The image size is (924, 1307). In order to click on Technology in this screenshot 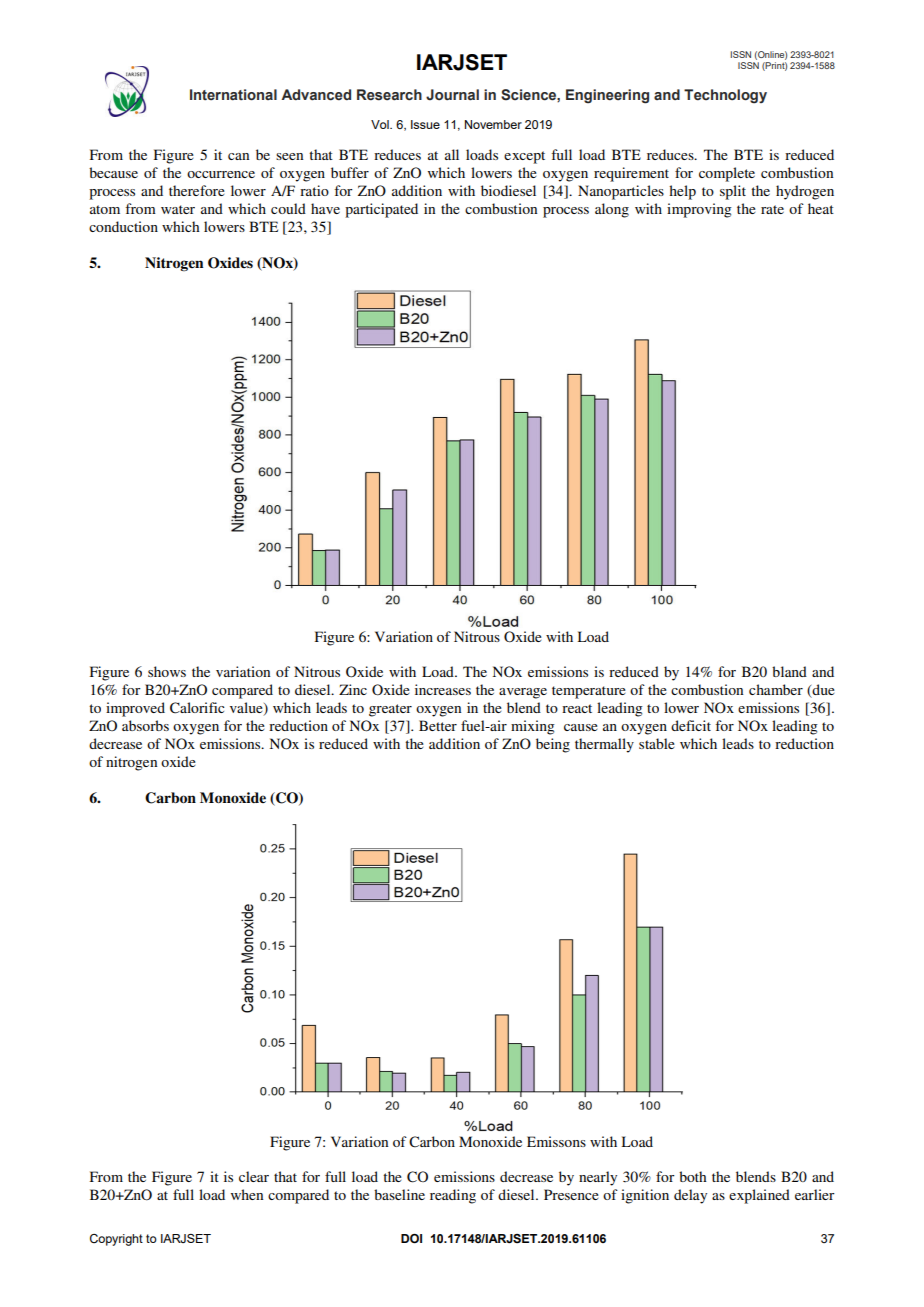, I will do `click(725, 96)`.
